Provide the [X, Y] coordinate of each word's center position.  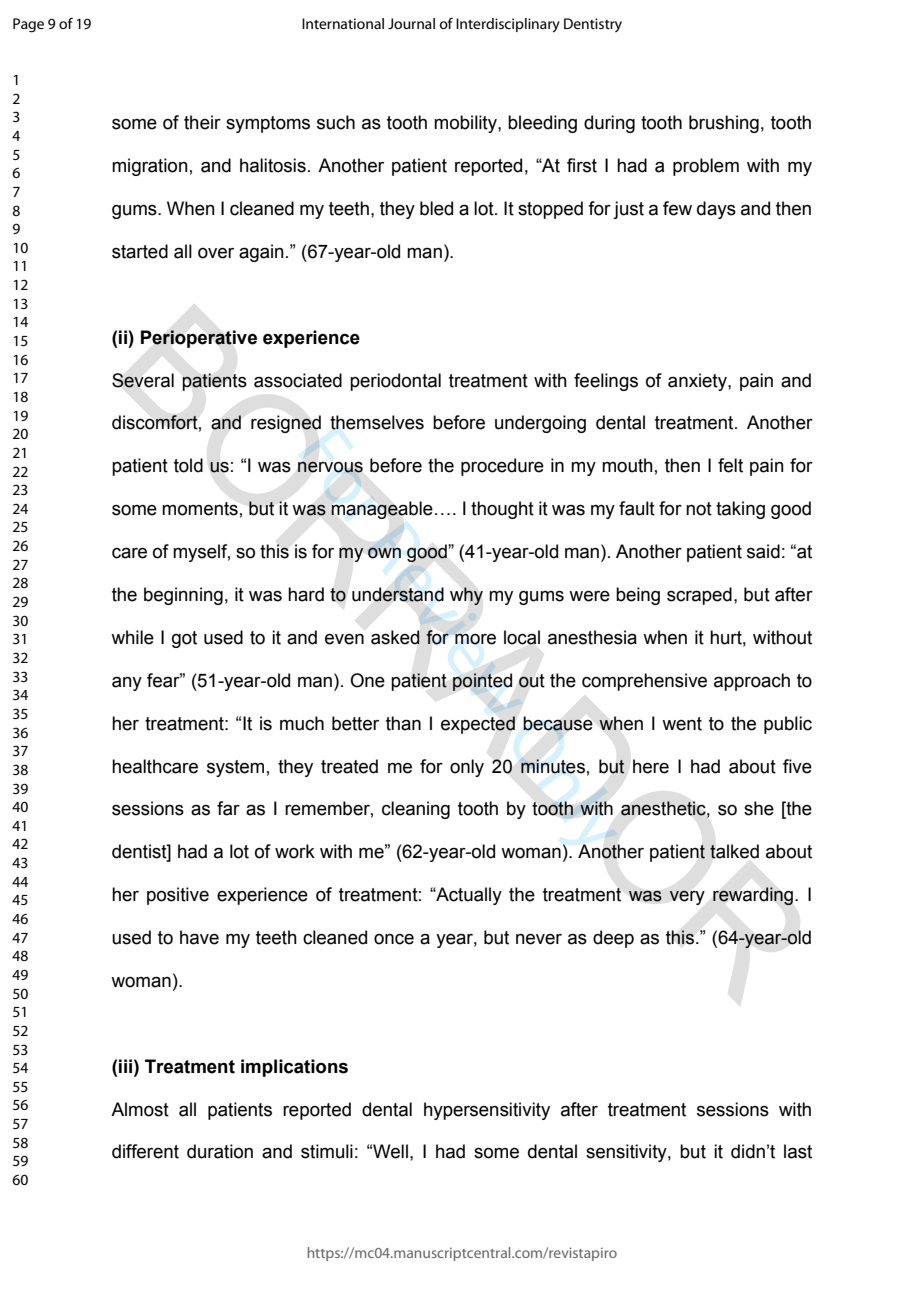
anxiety [698, 382]
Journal [411, 23]
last [798, 1151]
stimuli [327, 1151]
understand [398, 593]
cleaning [416, 810]
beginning [183, 596]
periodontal [395, 382]
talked [734, 851]
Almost [140, 1109]
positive [178, 896]
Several [143, 380]
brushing [724, 124]
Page [28, 25]
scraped [699, 596]
